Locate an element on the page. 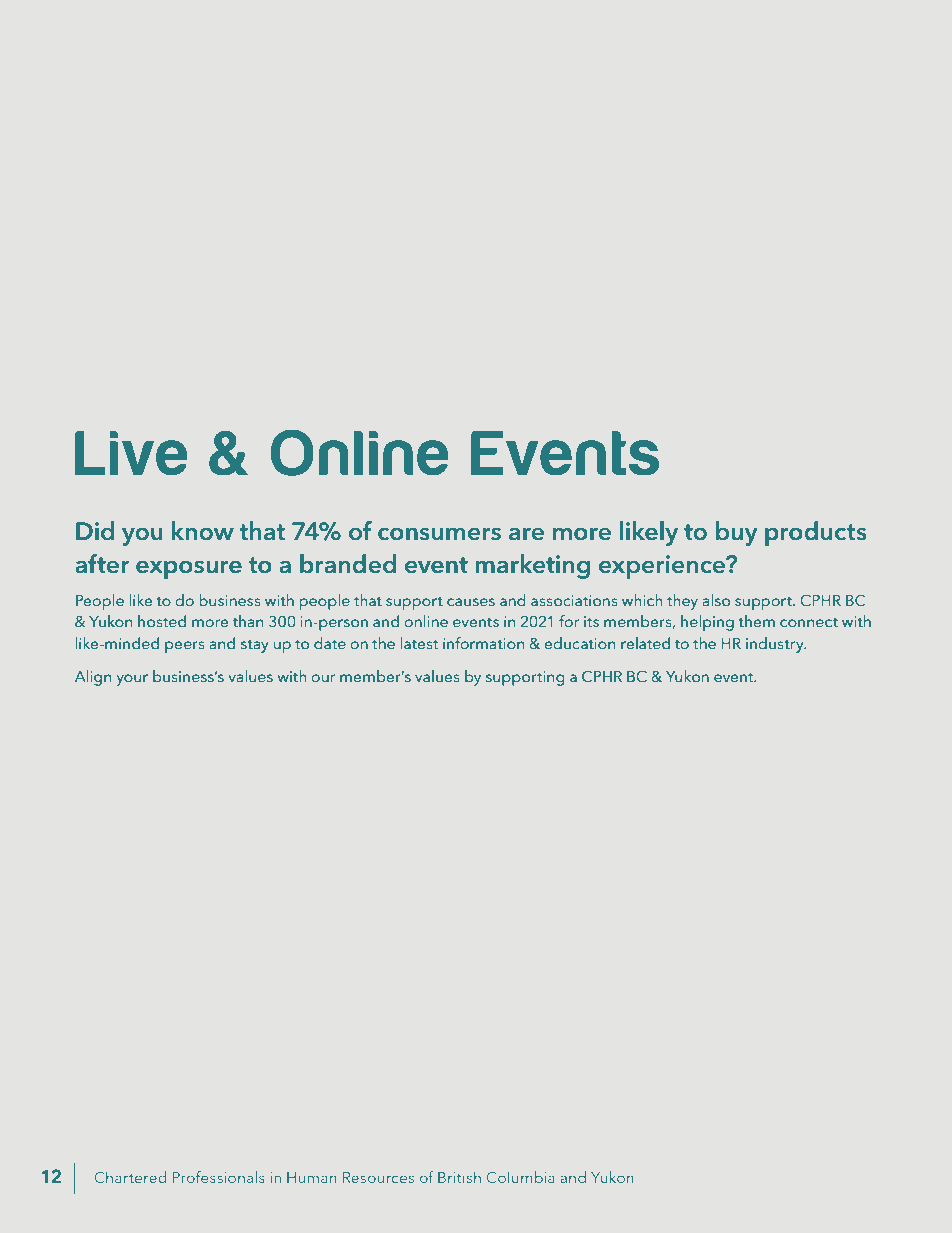  buy is located at coordinates (737, 533).
